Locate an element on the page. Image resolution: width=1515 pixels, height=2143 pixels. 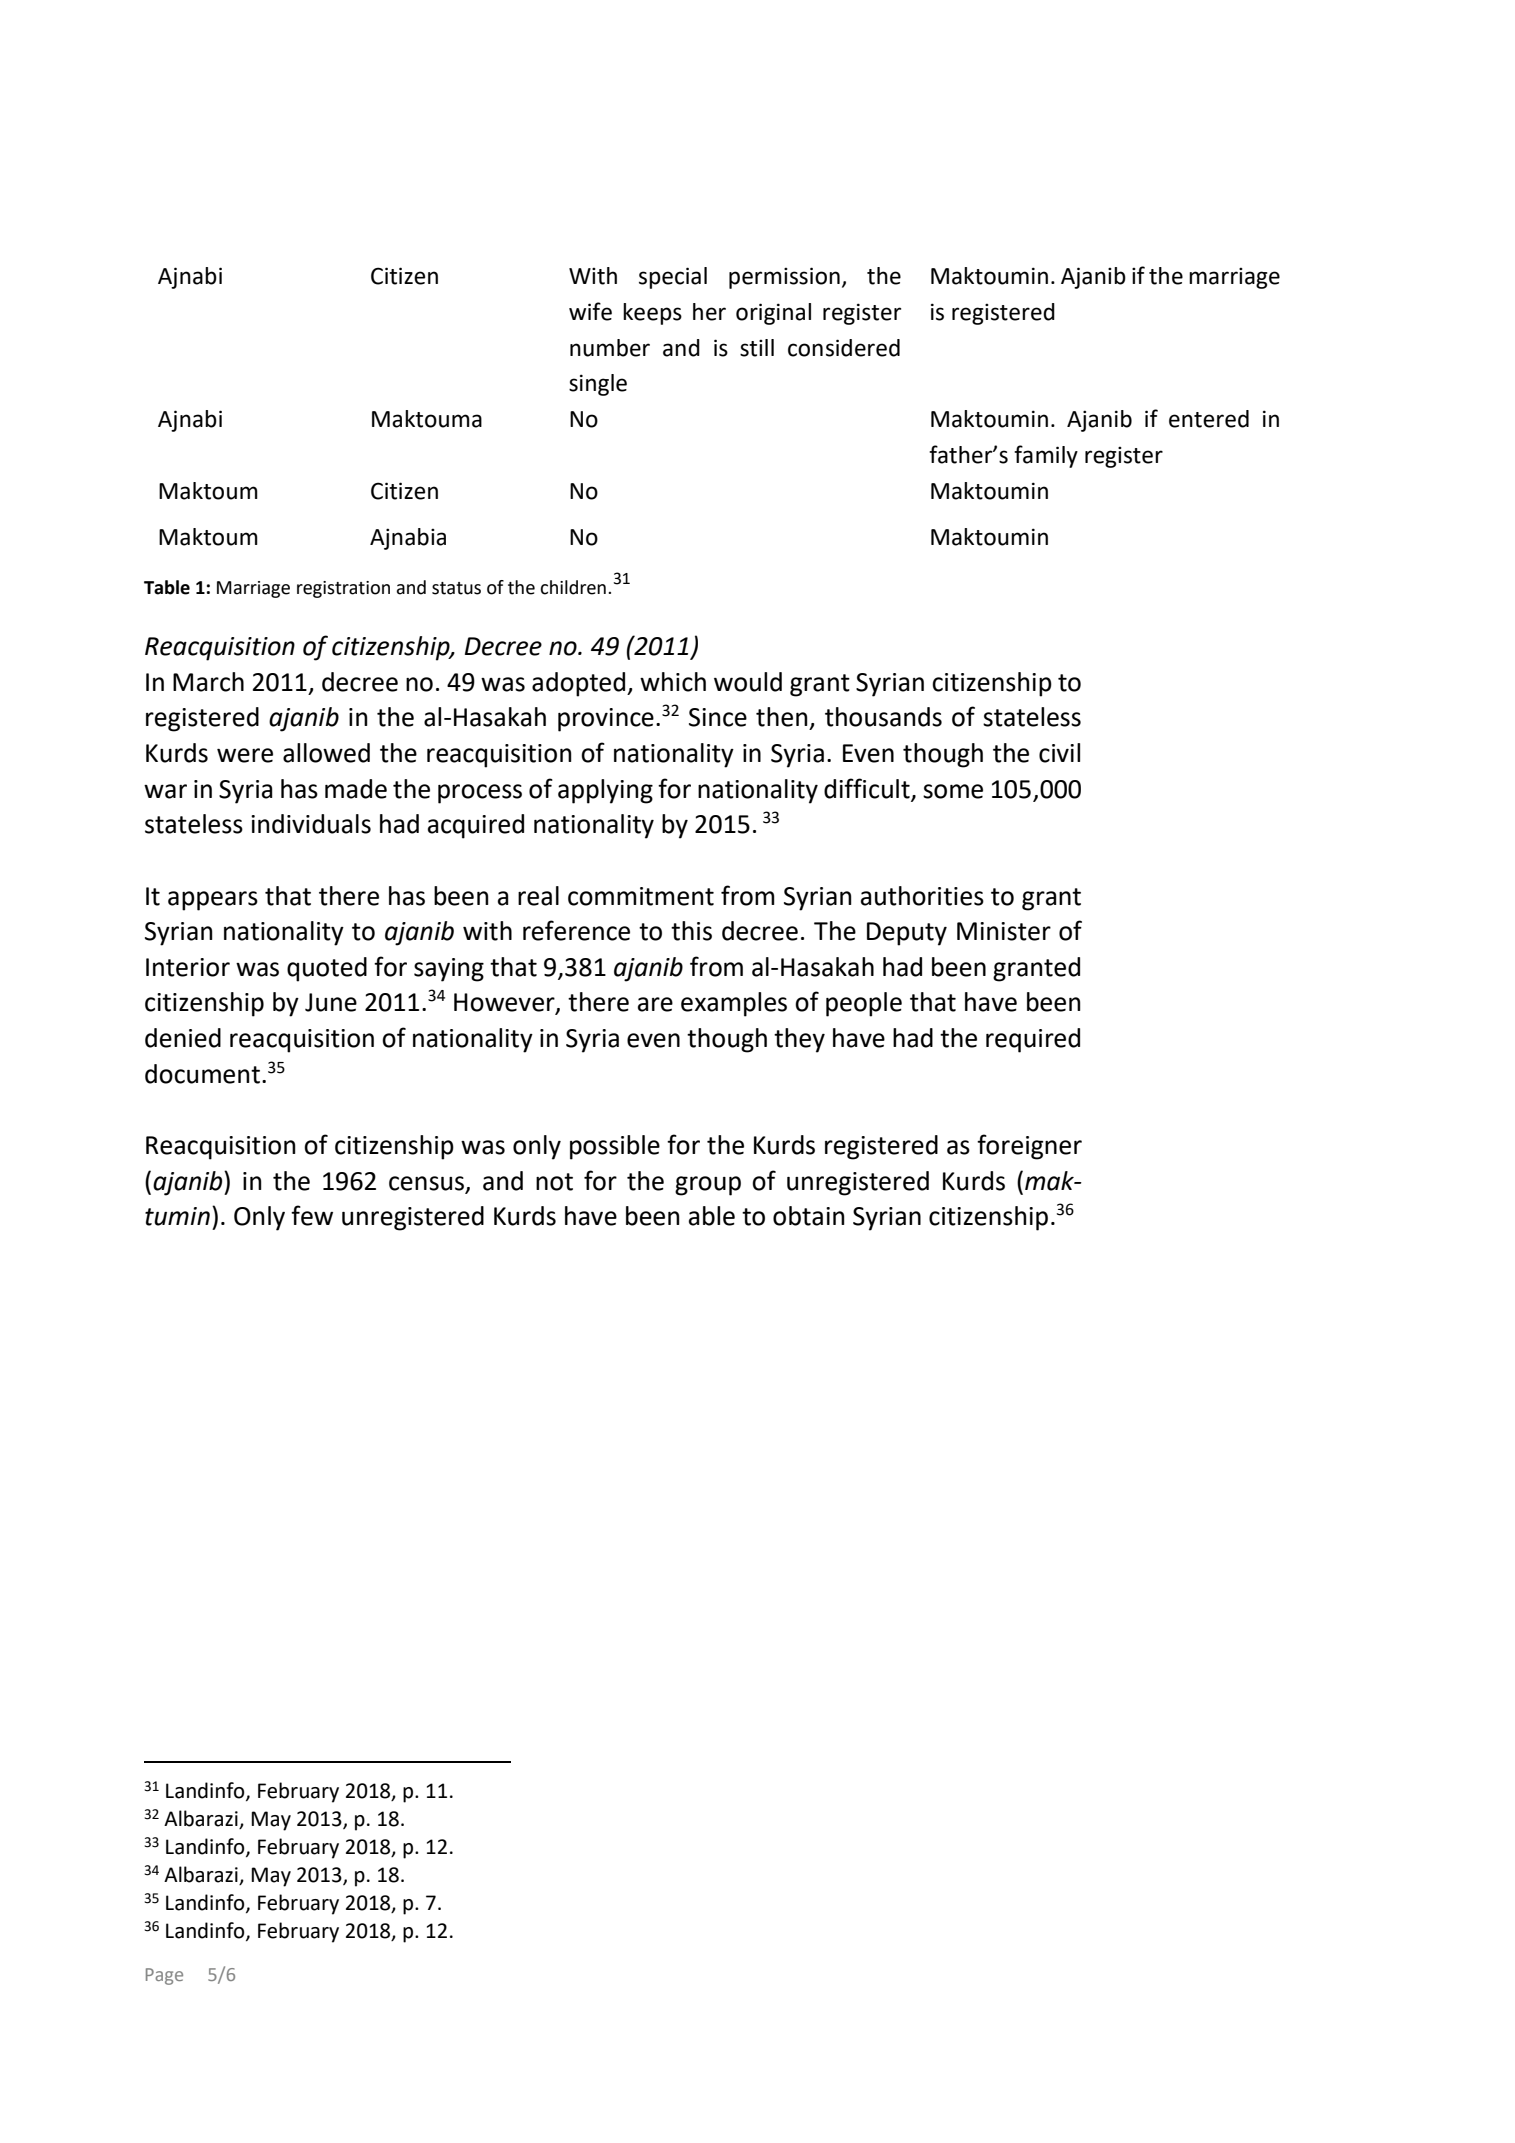
commitment is located at coordinates (641, 896).
